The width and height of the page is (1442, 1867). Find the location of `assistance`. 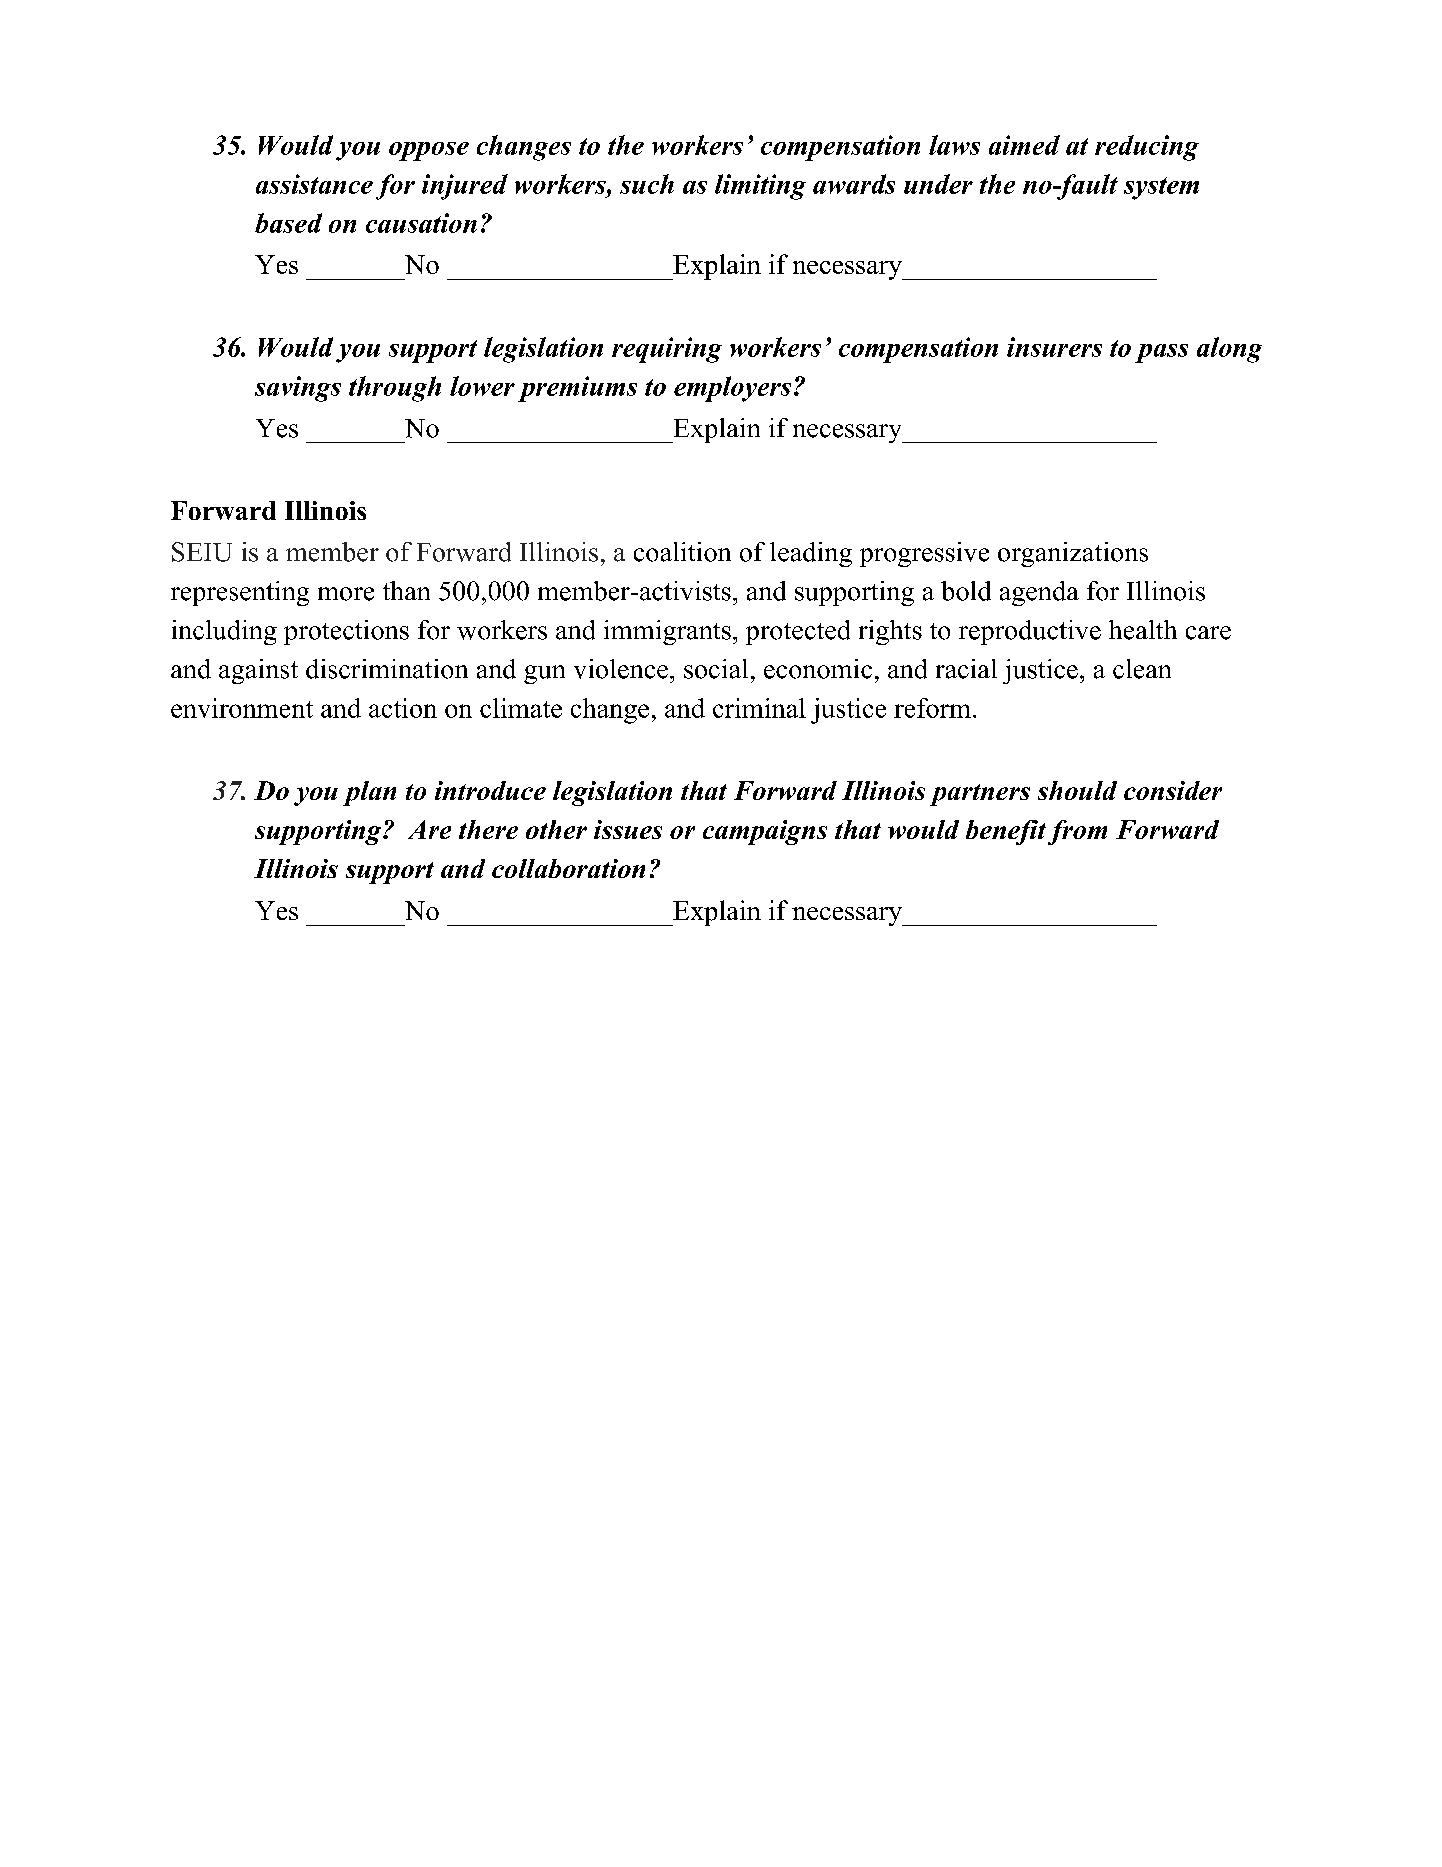

assistance is located at coordinates (314, 184).
